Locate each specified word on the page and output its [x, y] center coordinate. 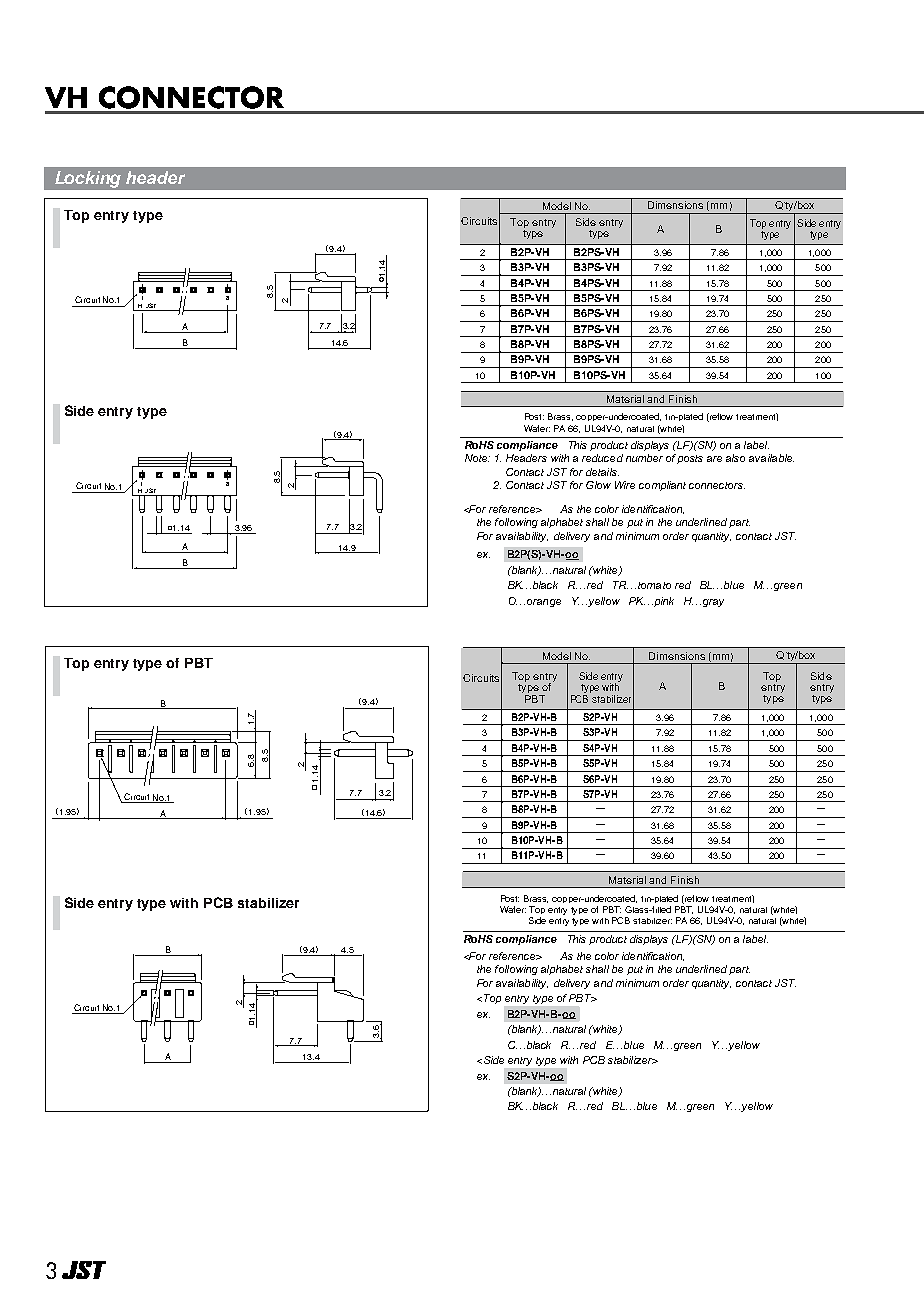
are [714, 459]
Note [477, 458]
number [644, 458]
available [771, 458]
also [735, 458]
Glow [598, 485]
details [602, 472]
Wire [625, 485]
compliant [662, 486]
